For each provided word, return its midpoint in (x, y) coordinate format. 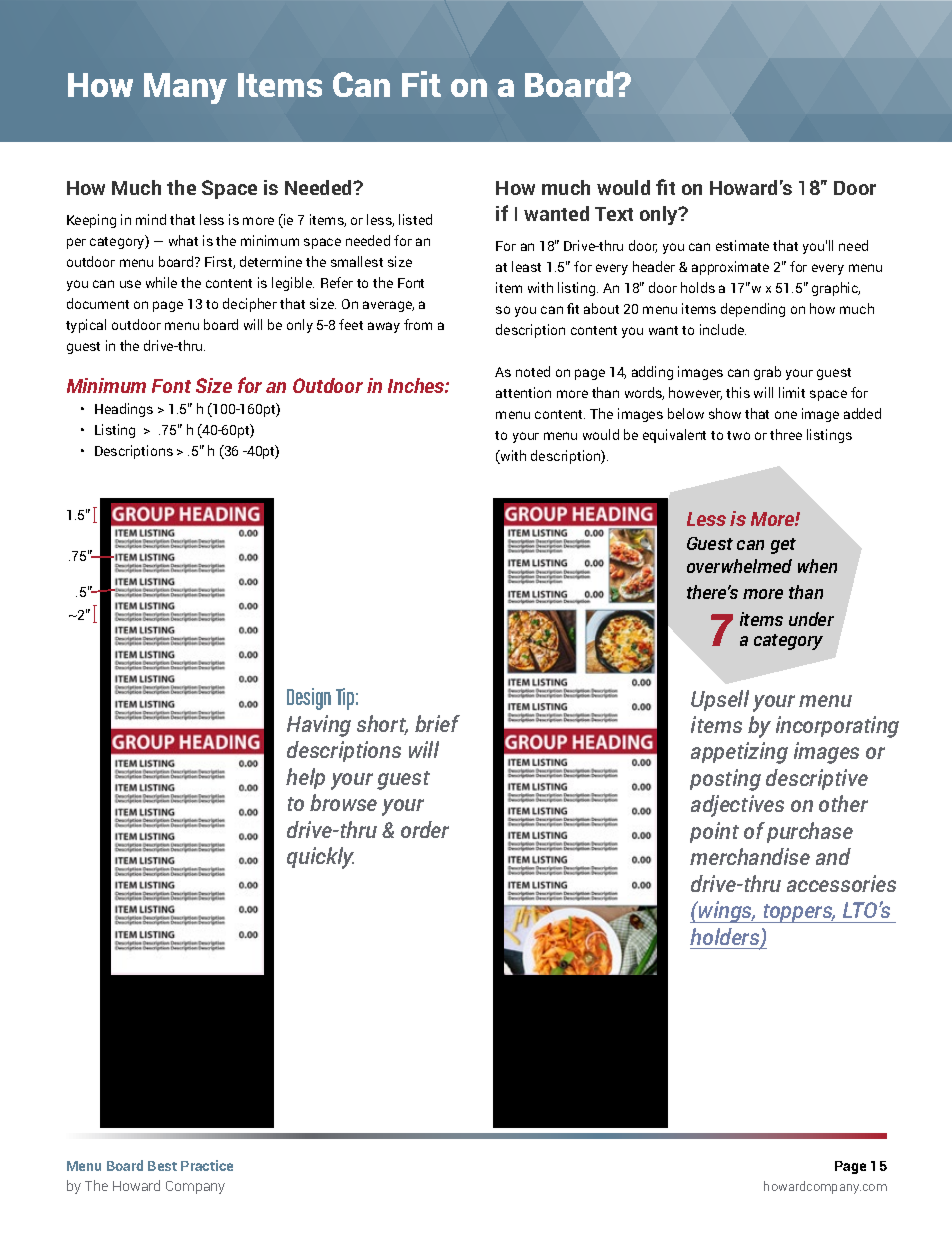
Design (309, 699)
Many (185, 88)
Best (162, 1166)
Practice (207, 1165)
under (811, 619)
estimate (742, 245)
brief (437, 723)
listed (415, 219)
